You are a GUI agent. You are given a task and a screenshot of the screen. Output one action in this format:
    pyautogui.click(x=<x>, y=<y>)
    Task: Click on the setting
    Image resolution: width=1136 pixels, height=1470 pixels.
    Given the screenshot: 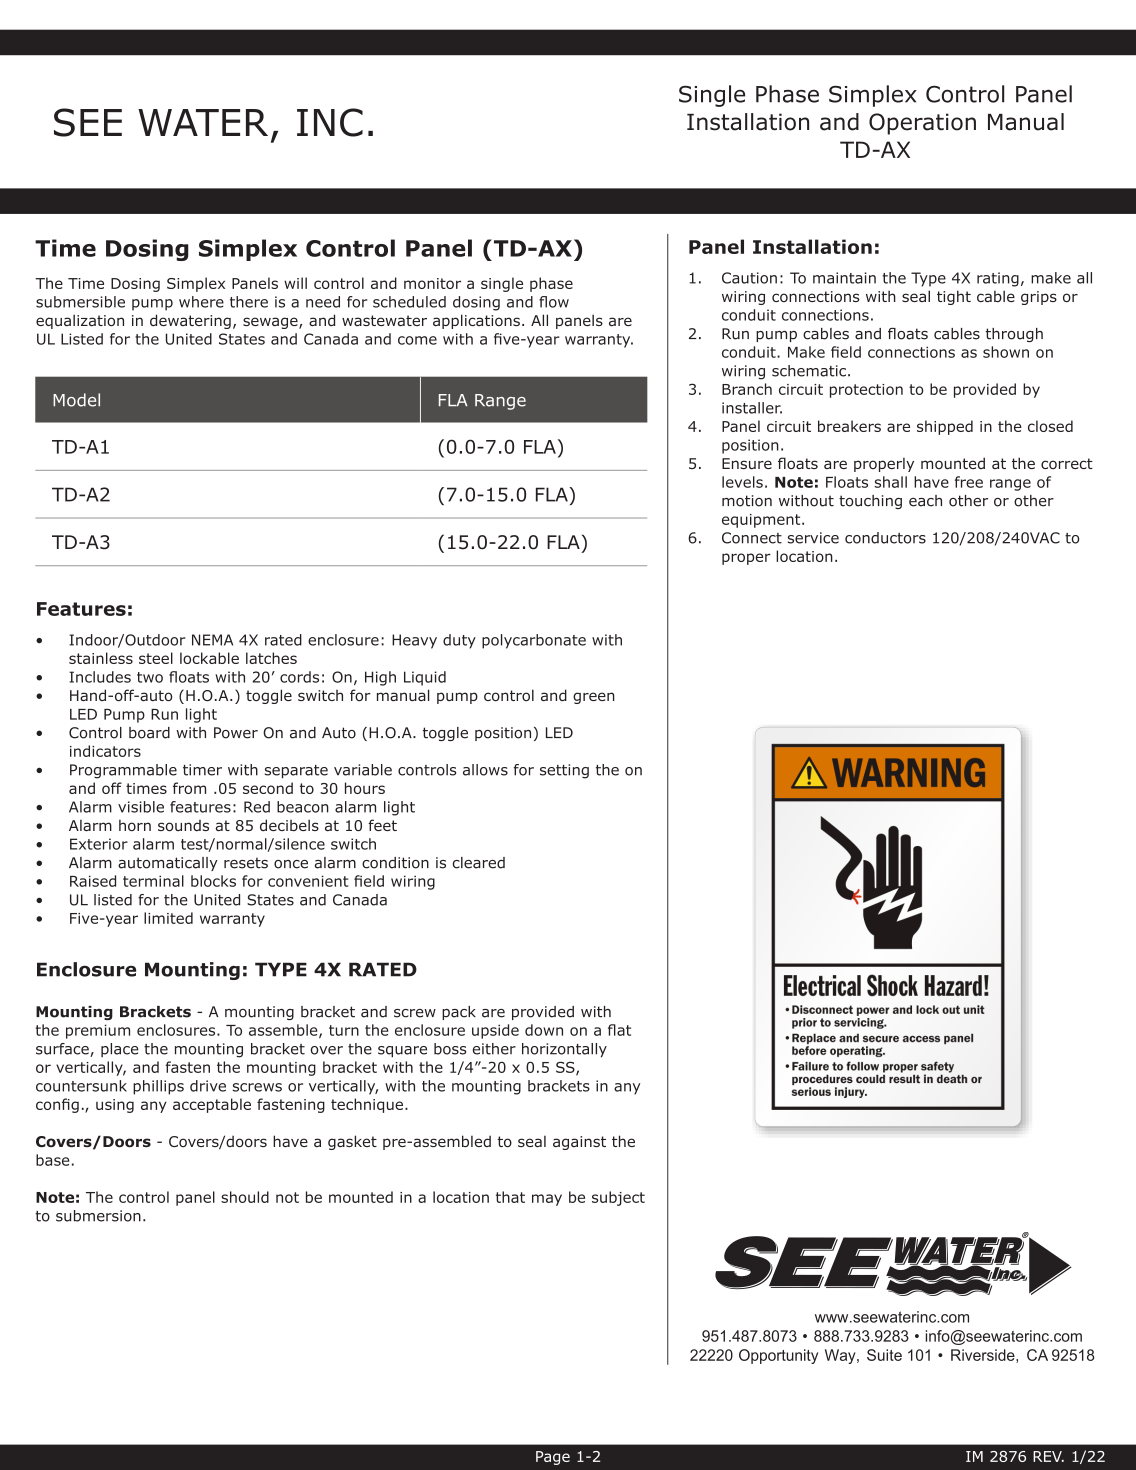 What is the action you would take?
    pyautogui.click(x=564, y=771)
